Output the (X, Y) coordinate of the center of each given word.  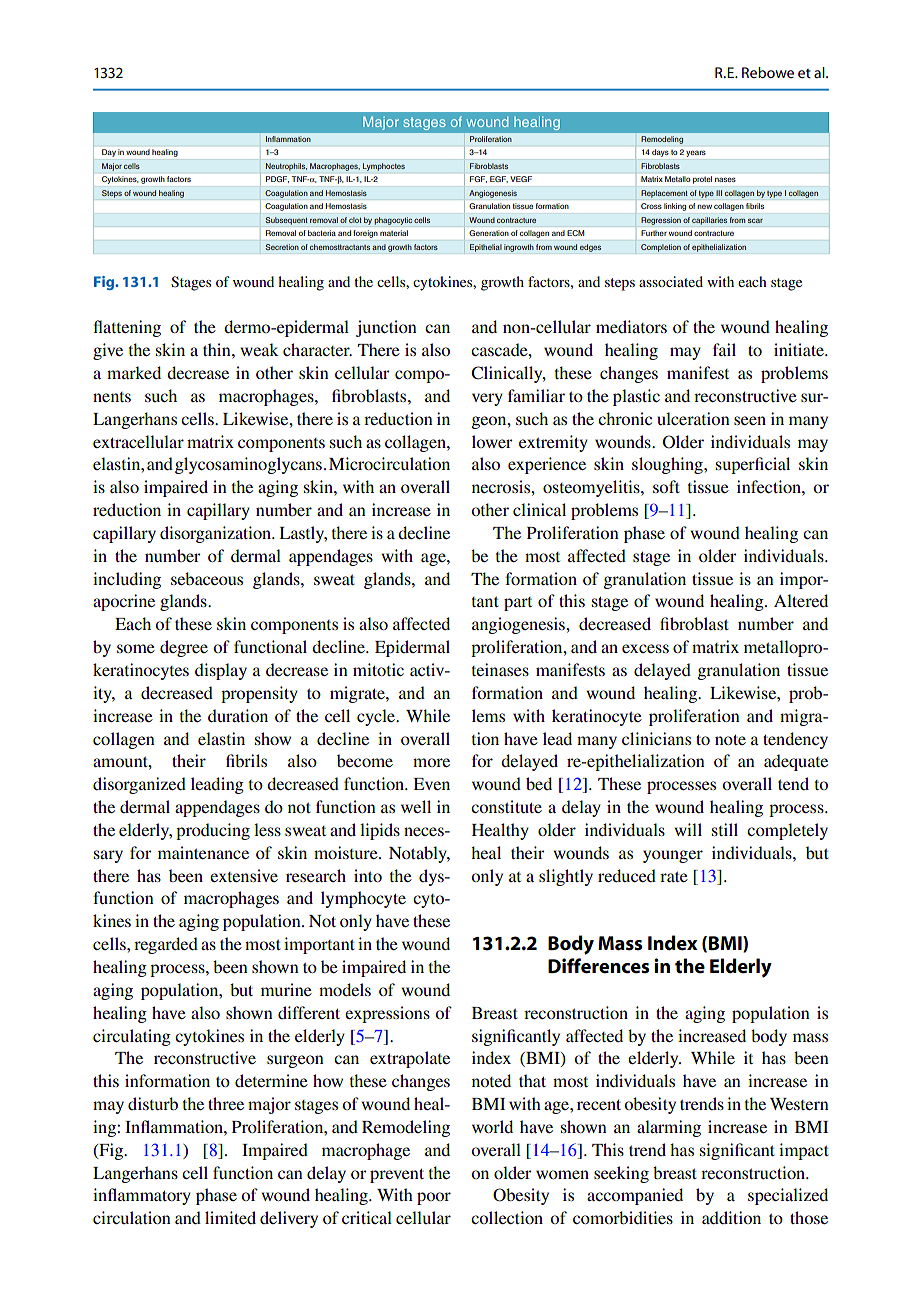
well (416, 806)
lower (492, 441)
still (725, 829)
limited (230, 1217)
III (719, 193)
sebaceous (207, 578)
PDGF (277, 179)
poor (434, 1198)
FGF (478, 179)
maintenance (203, 852)
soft (666, 486)
